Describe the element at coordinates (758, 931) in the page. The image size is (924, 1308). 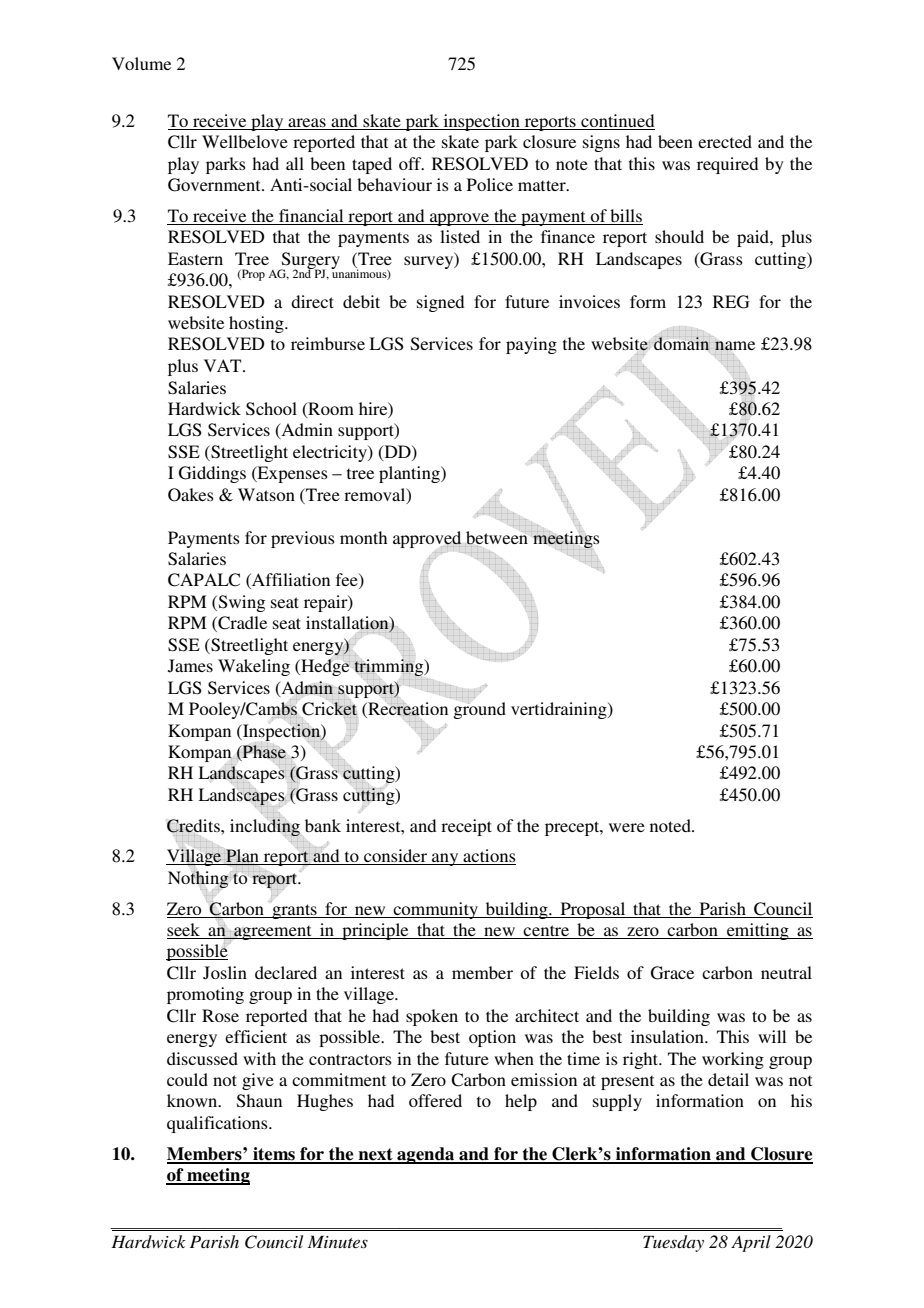
I see `emitting` at that location.
